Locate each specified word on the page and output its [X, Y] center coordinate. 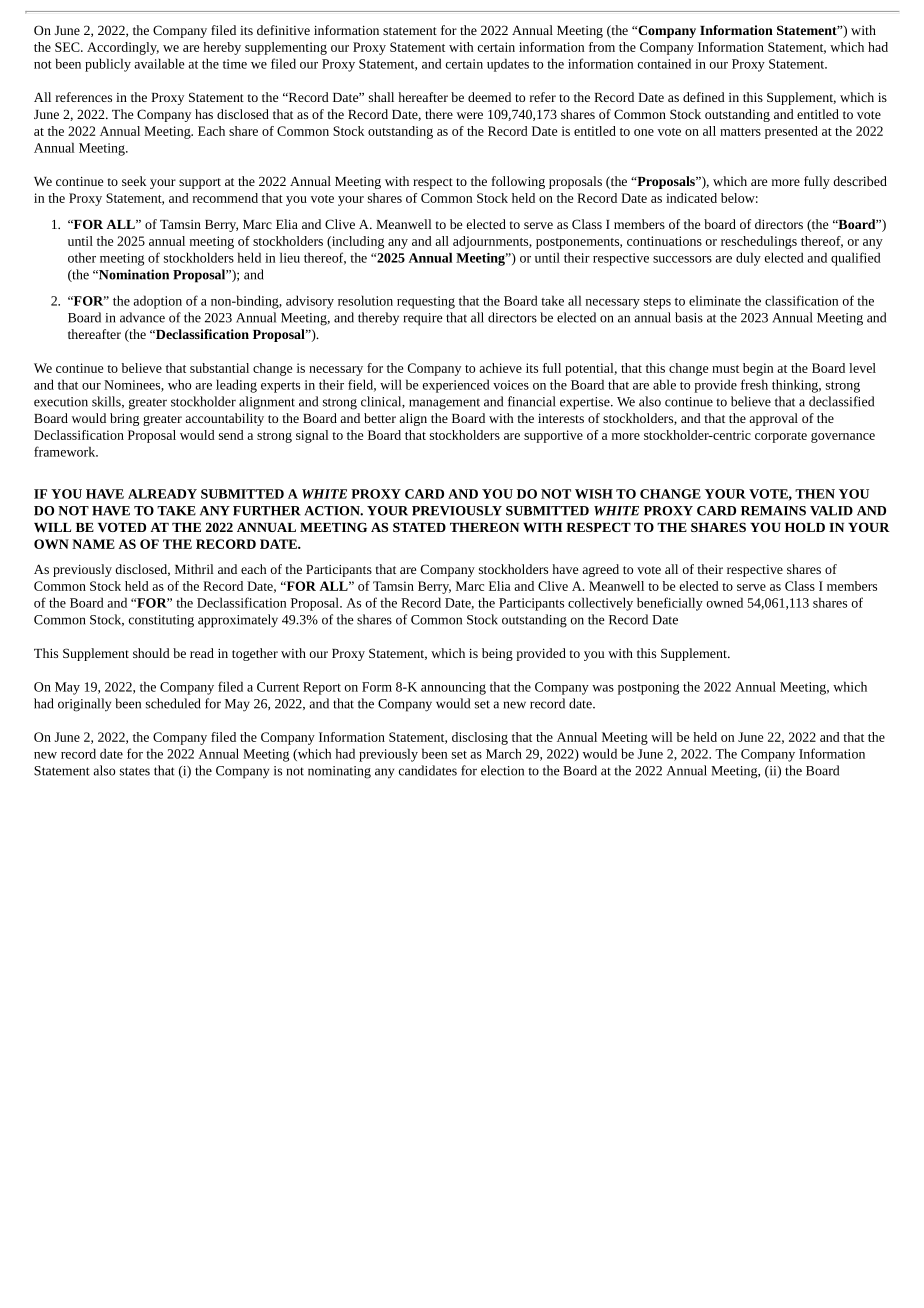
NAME [93, 544]
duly [748, 259]
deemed [489, 97]
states [135, 771]
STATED [419, 527]
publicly [108, 65]
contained [664, 63]
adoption [157, 302]
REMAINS [773, 511]
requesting [426, 302]
